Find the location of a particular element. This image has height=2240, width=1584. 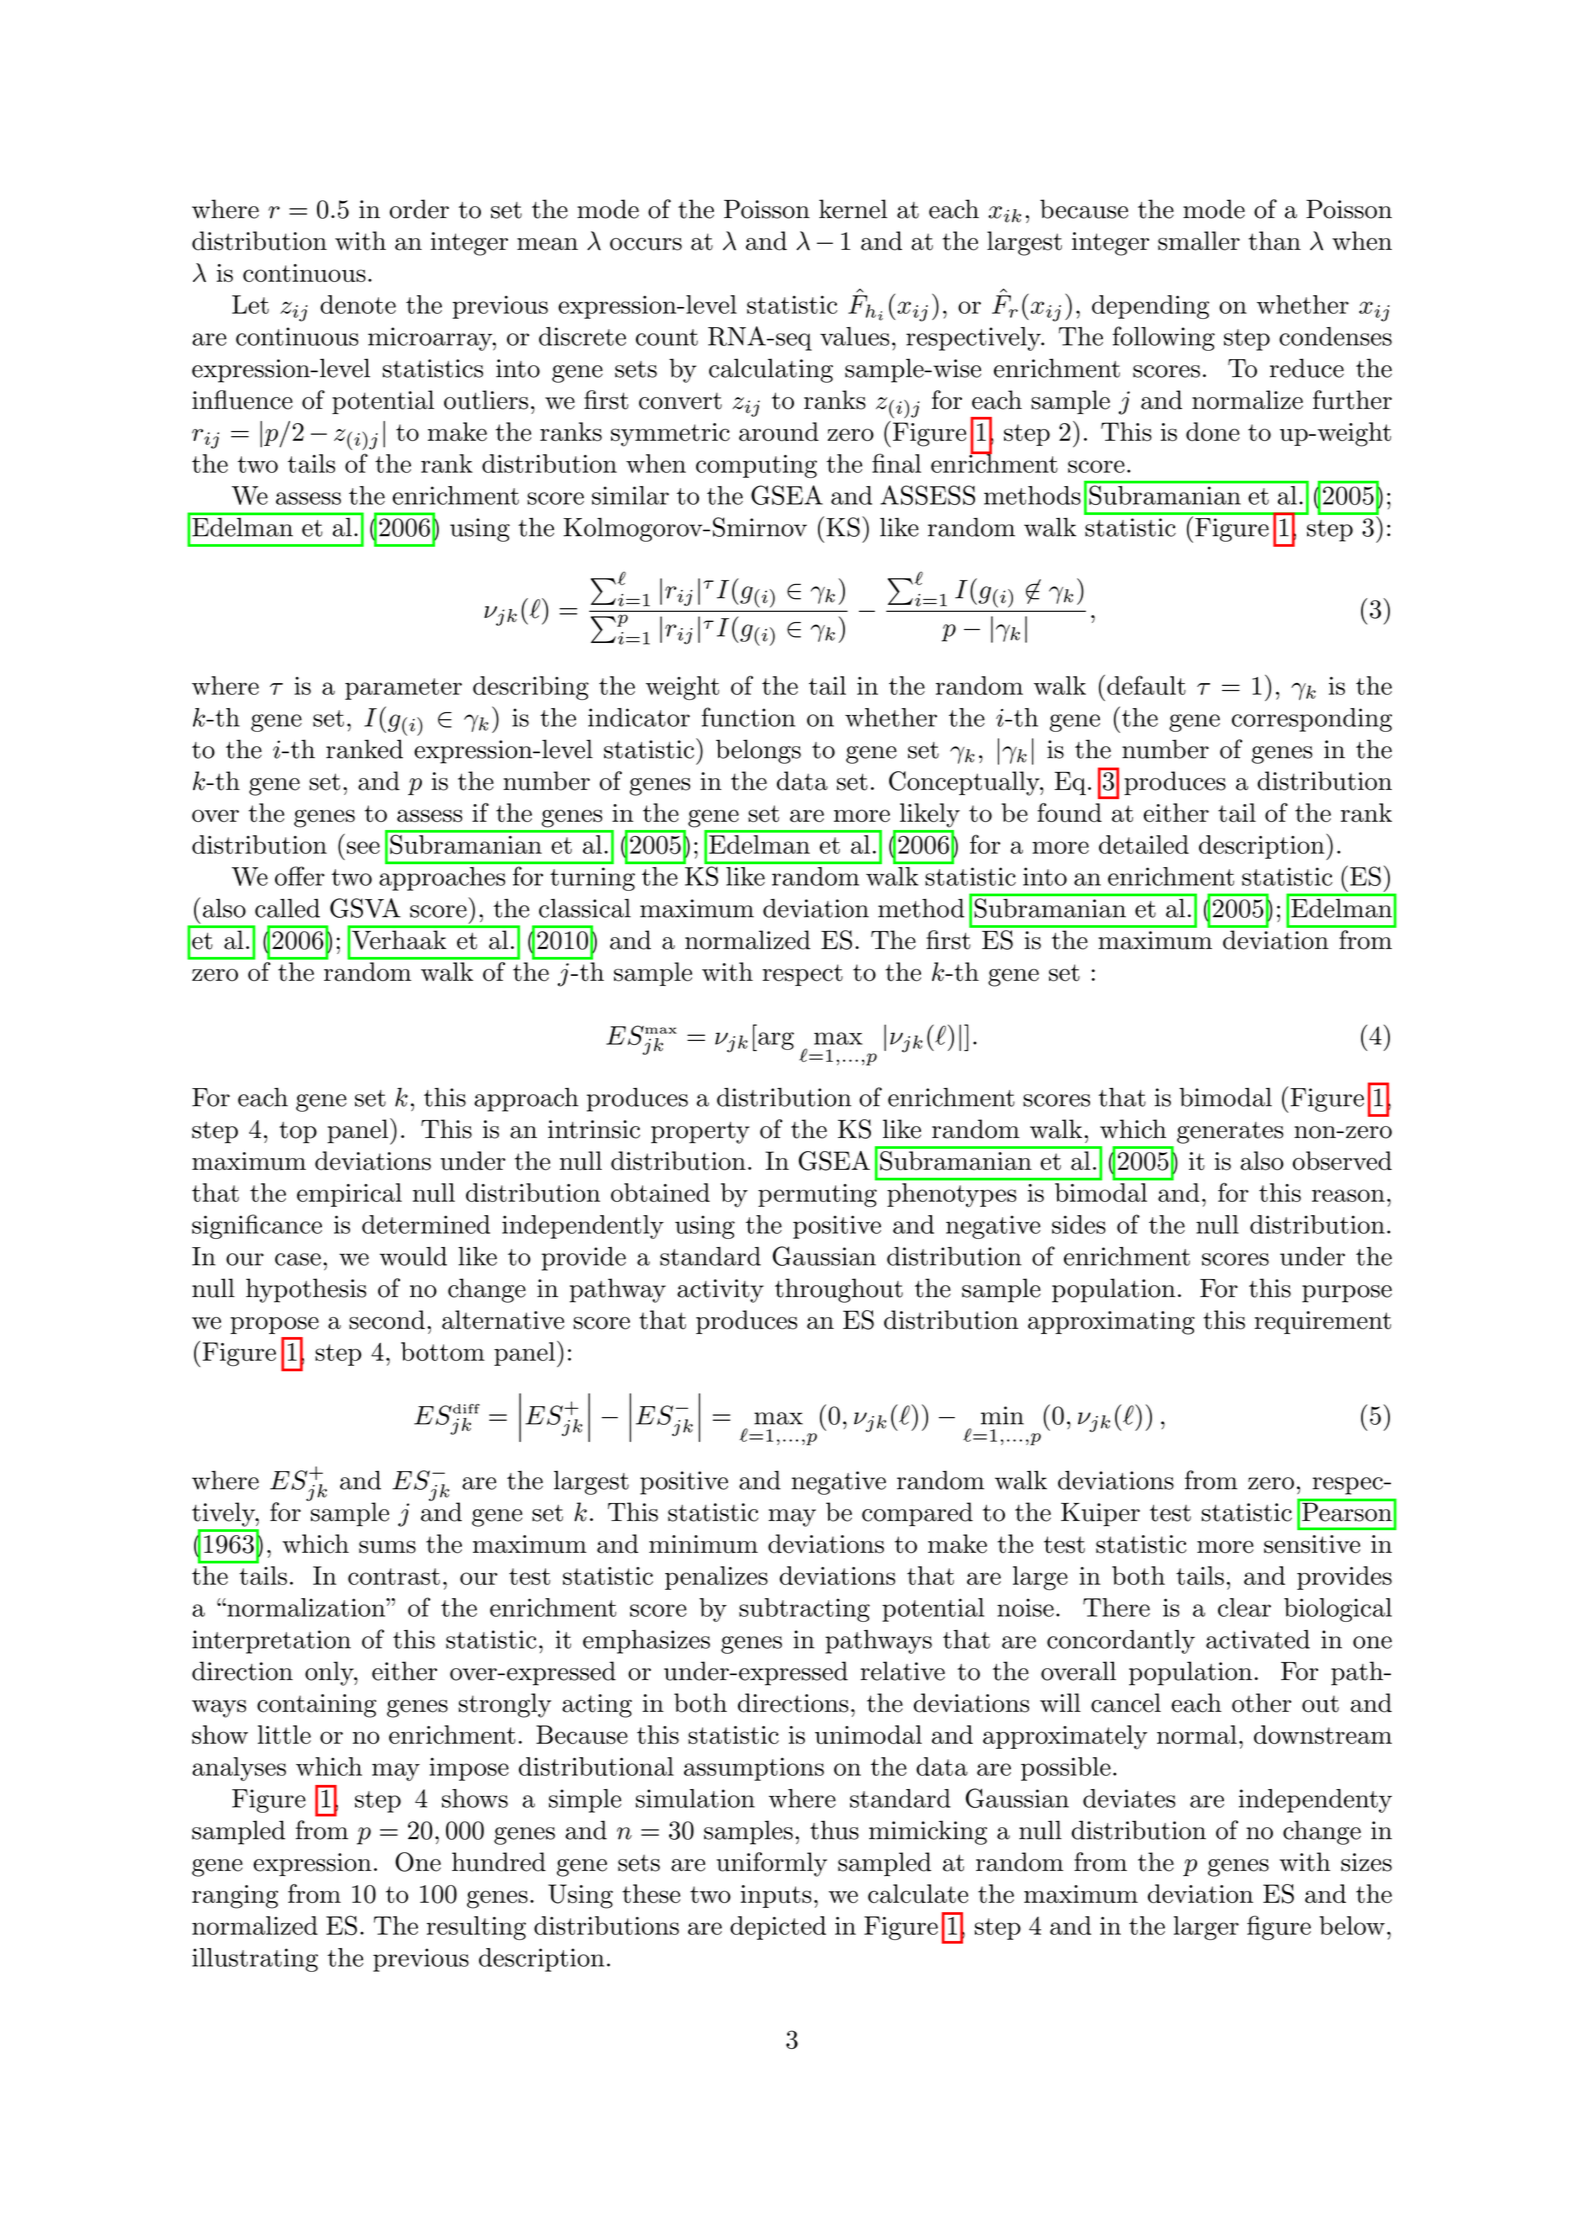

kernel is located at coordinates (853, 209).
